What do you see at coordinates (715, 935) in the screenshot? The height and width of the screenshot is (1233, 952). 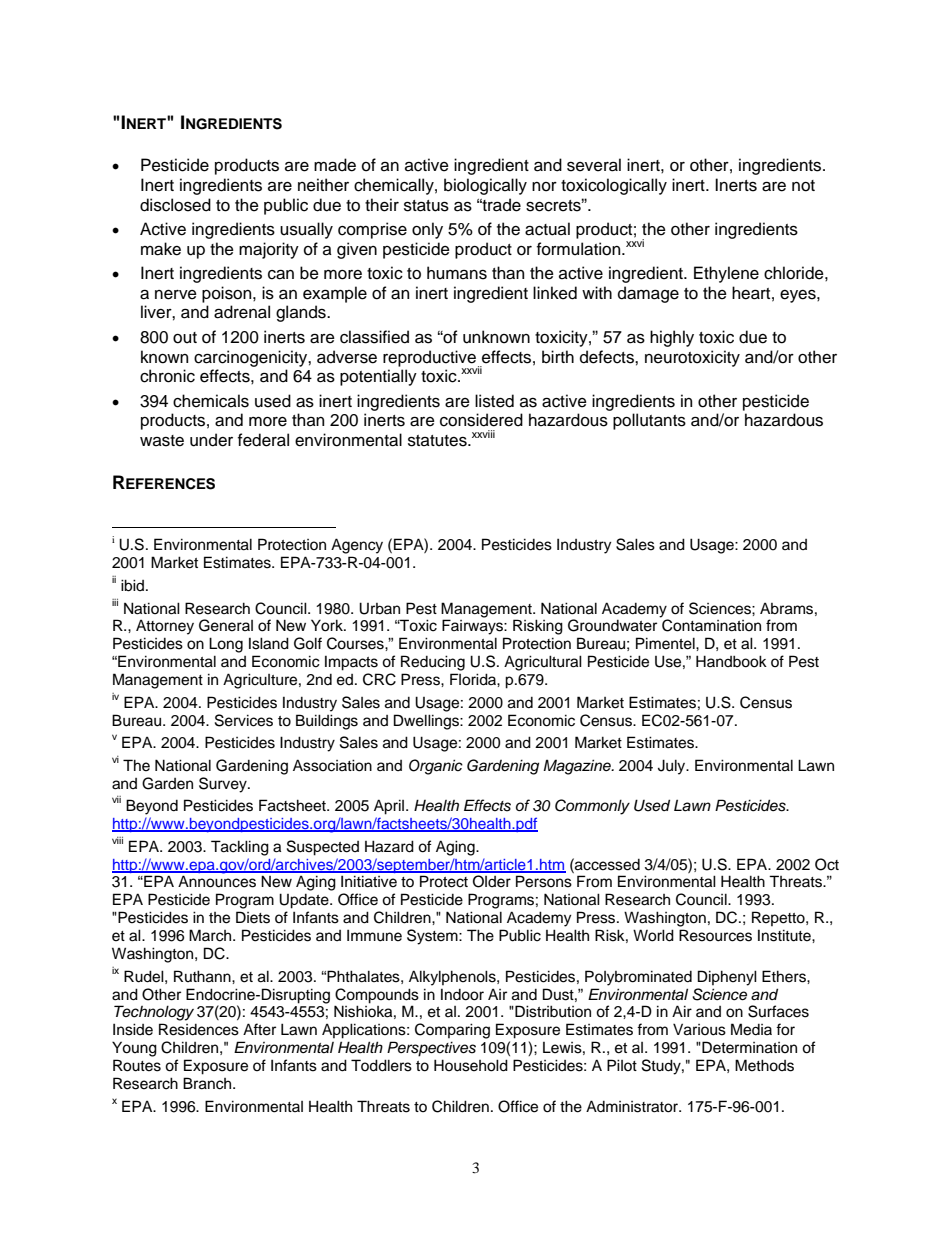 I see `Resources` at bounding box center [715, 935].
